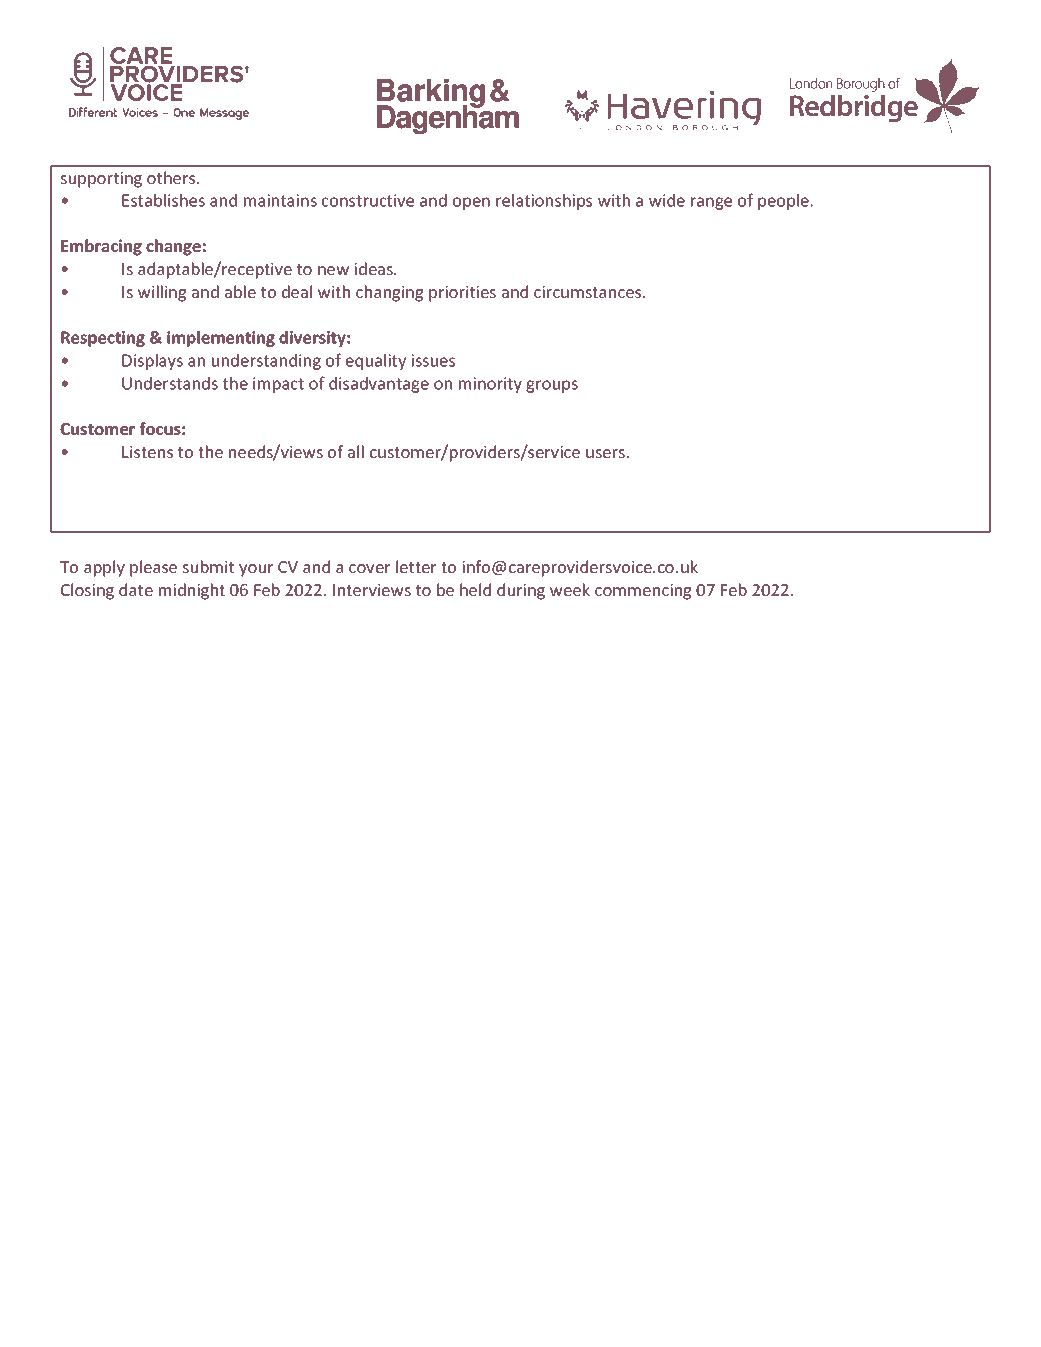 The width and height of the screenshot is (1041, 1347). What do you see at coordinates (605, 453) in the screenshot?
I see `users` at bounding box center [605, 453].
